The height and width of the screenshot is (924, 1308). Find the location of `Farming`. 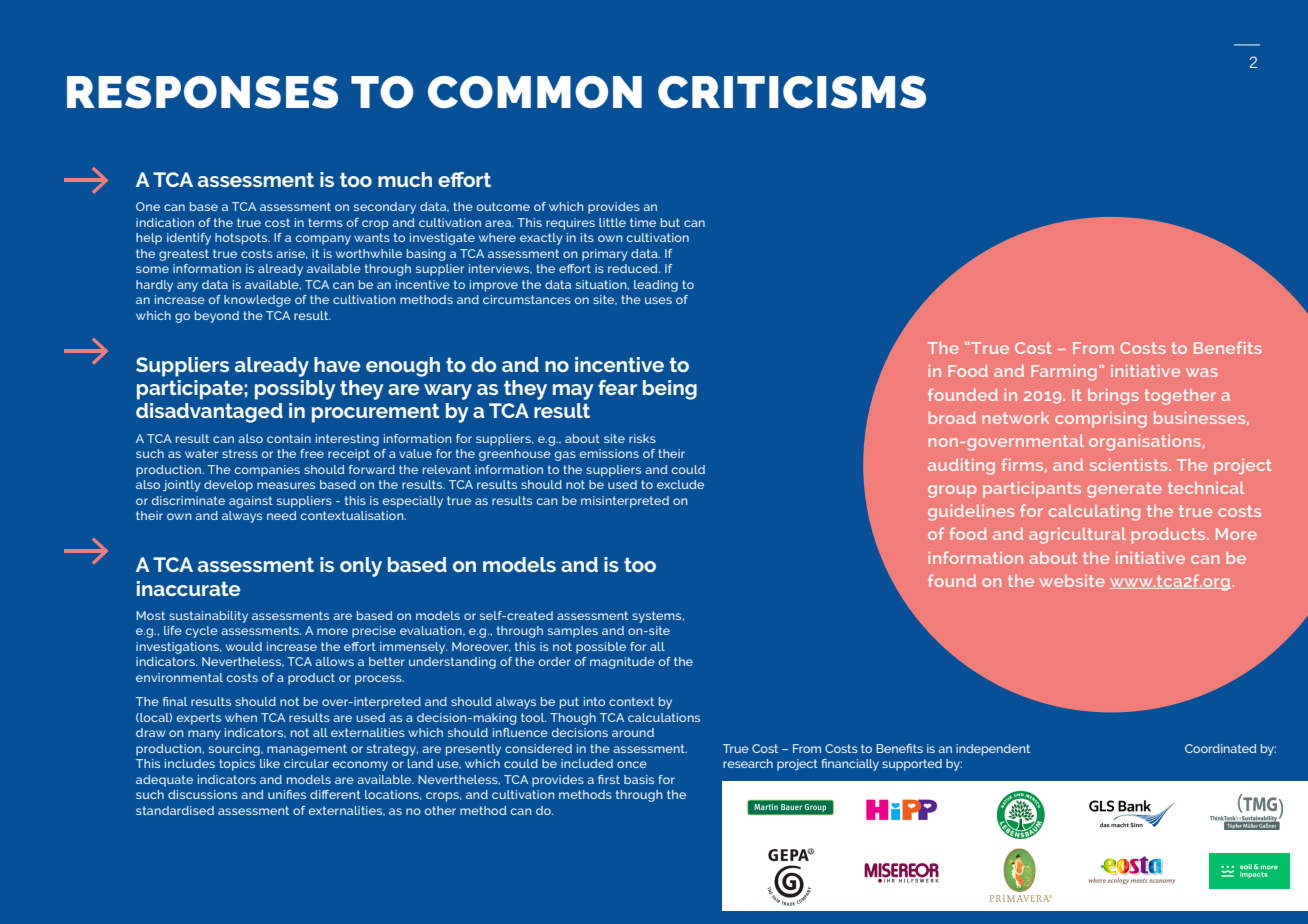

Farming is located at coordinates (1064, 372).
